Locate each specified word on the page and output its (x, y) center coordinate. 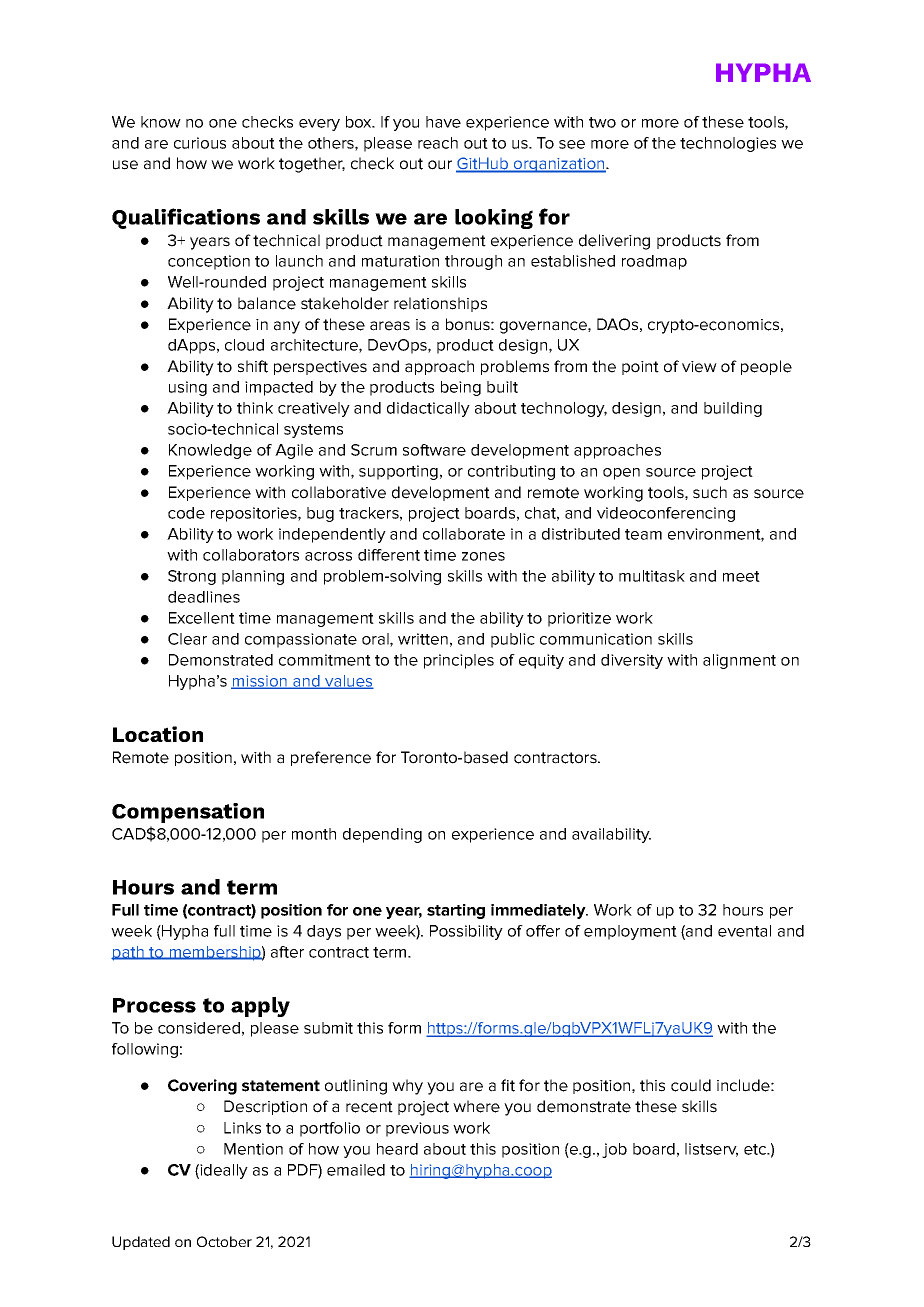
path (128, 953)
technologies (728, 144)
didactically (428, 409)
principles (459, 661)
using (188, 388)
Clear (187, 639)
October (224, 1241)
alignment (739, 661)
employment (630, 932)
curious (200, 143)
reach (438, 143)
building (733, 409)
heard (397, 1149)
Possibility (466, 932)
